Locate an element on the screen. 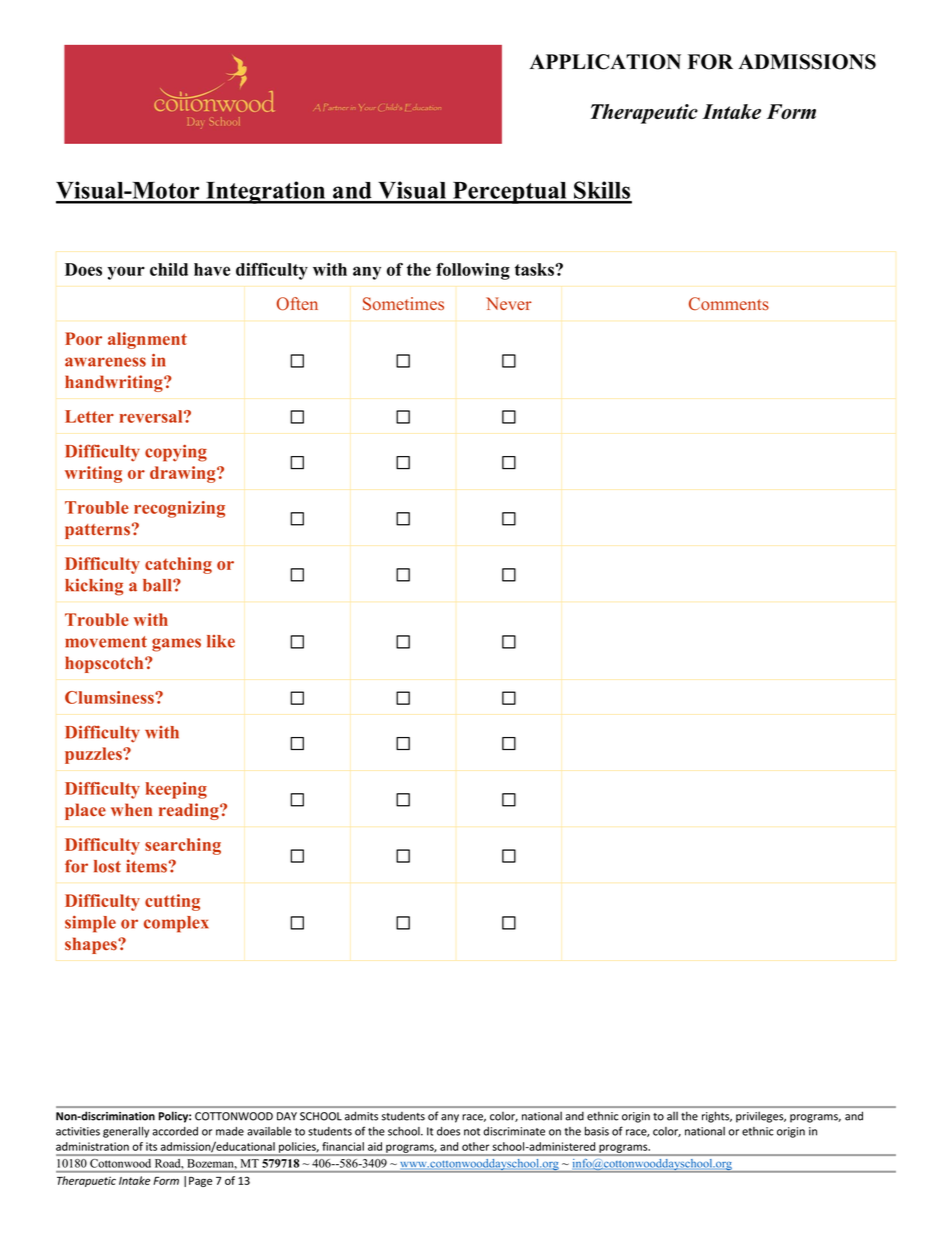 This screenshot has width=952, height=1233. Integration is located at coordinates (266, 192).
